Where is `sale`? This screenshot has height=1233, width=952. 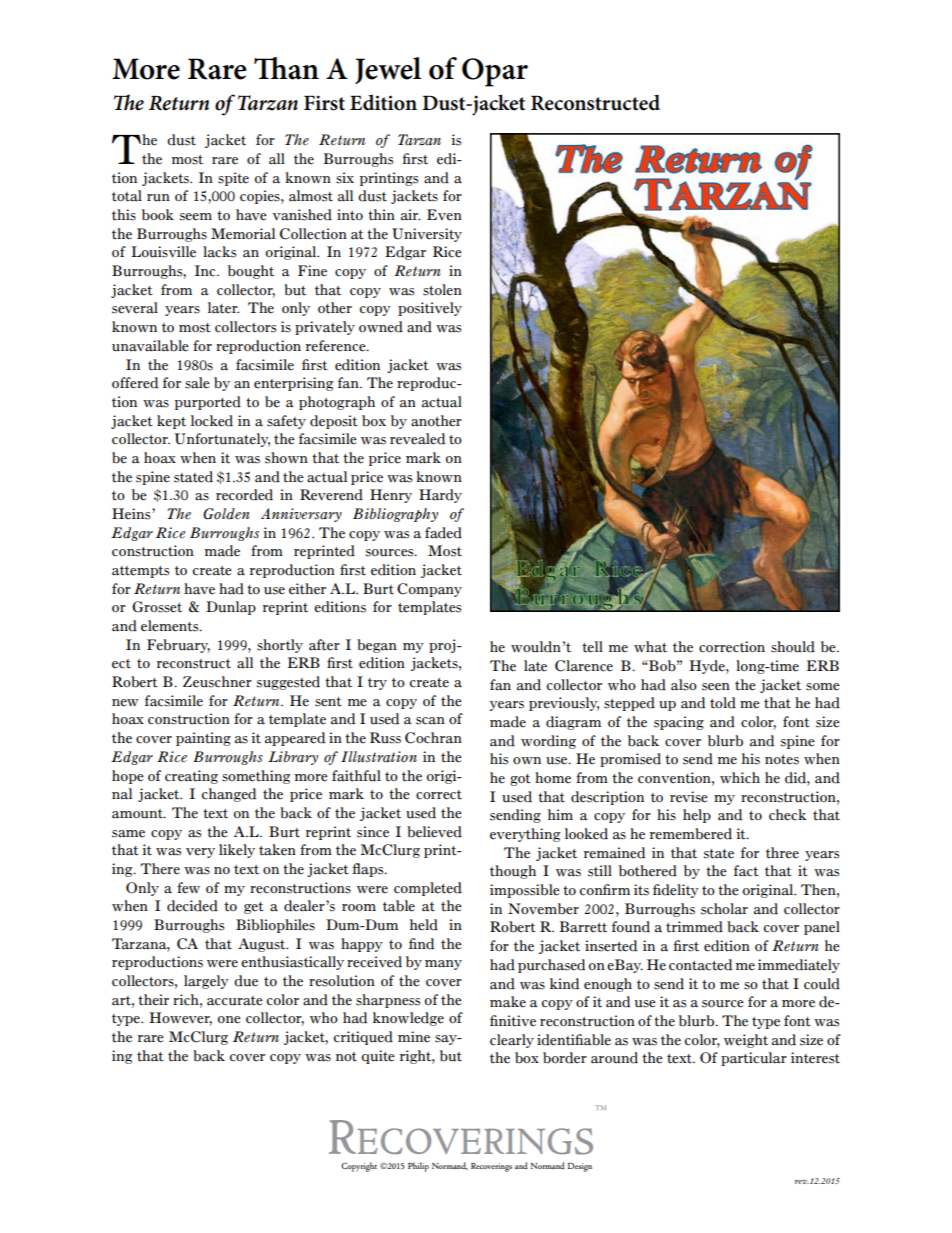 sale is located at coordinates (197, 383).
